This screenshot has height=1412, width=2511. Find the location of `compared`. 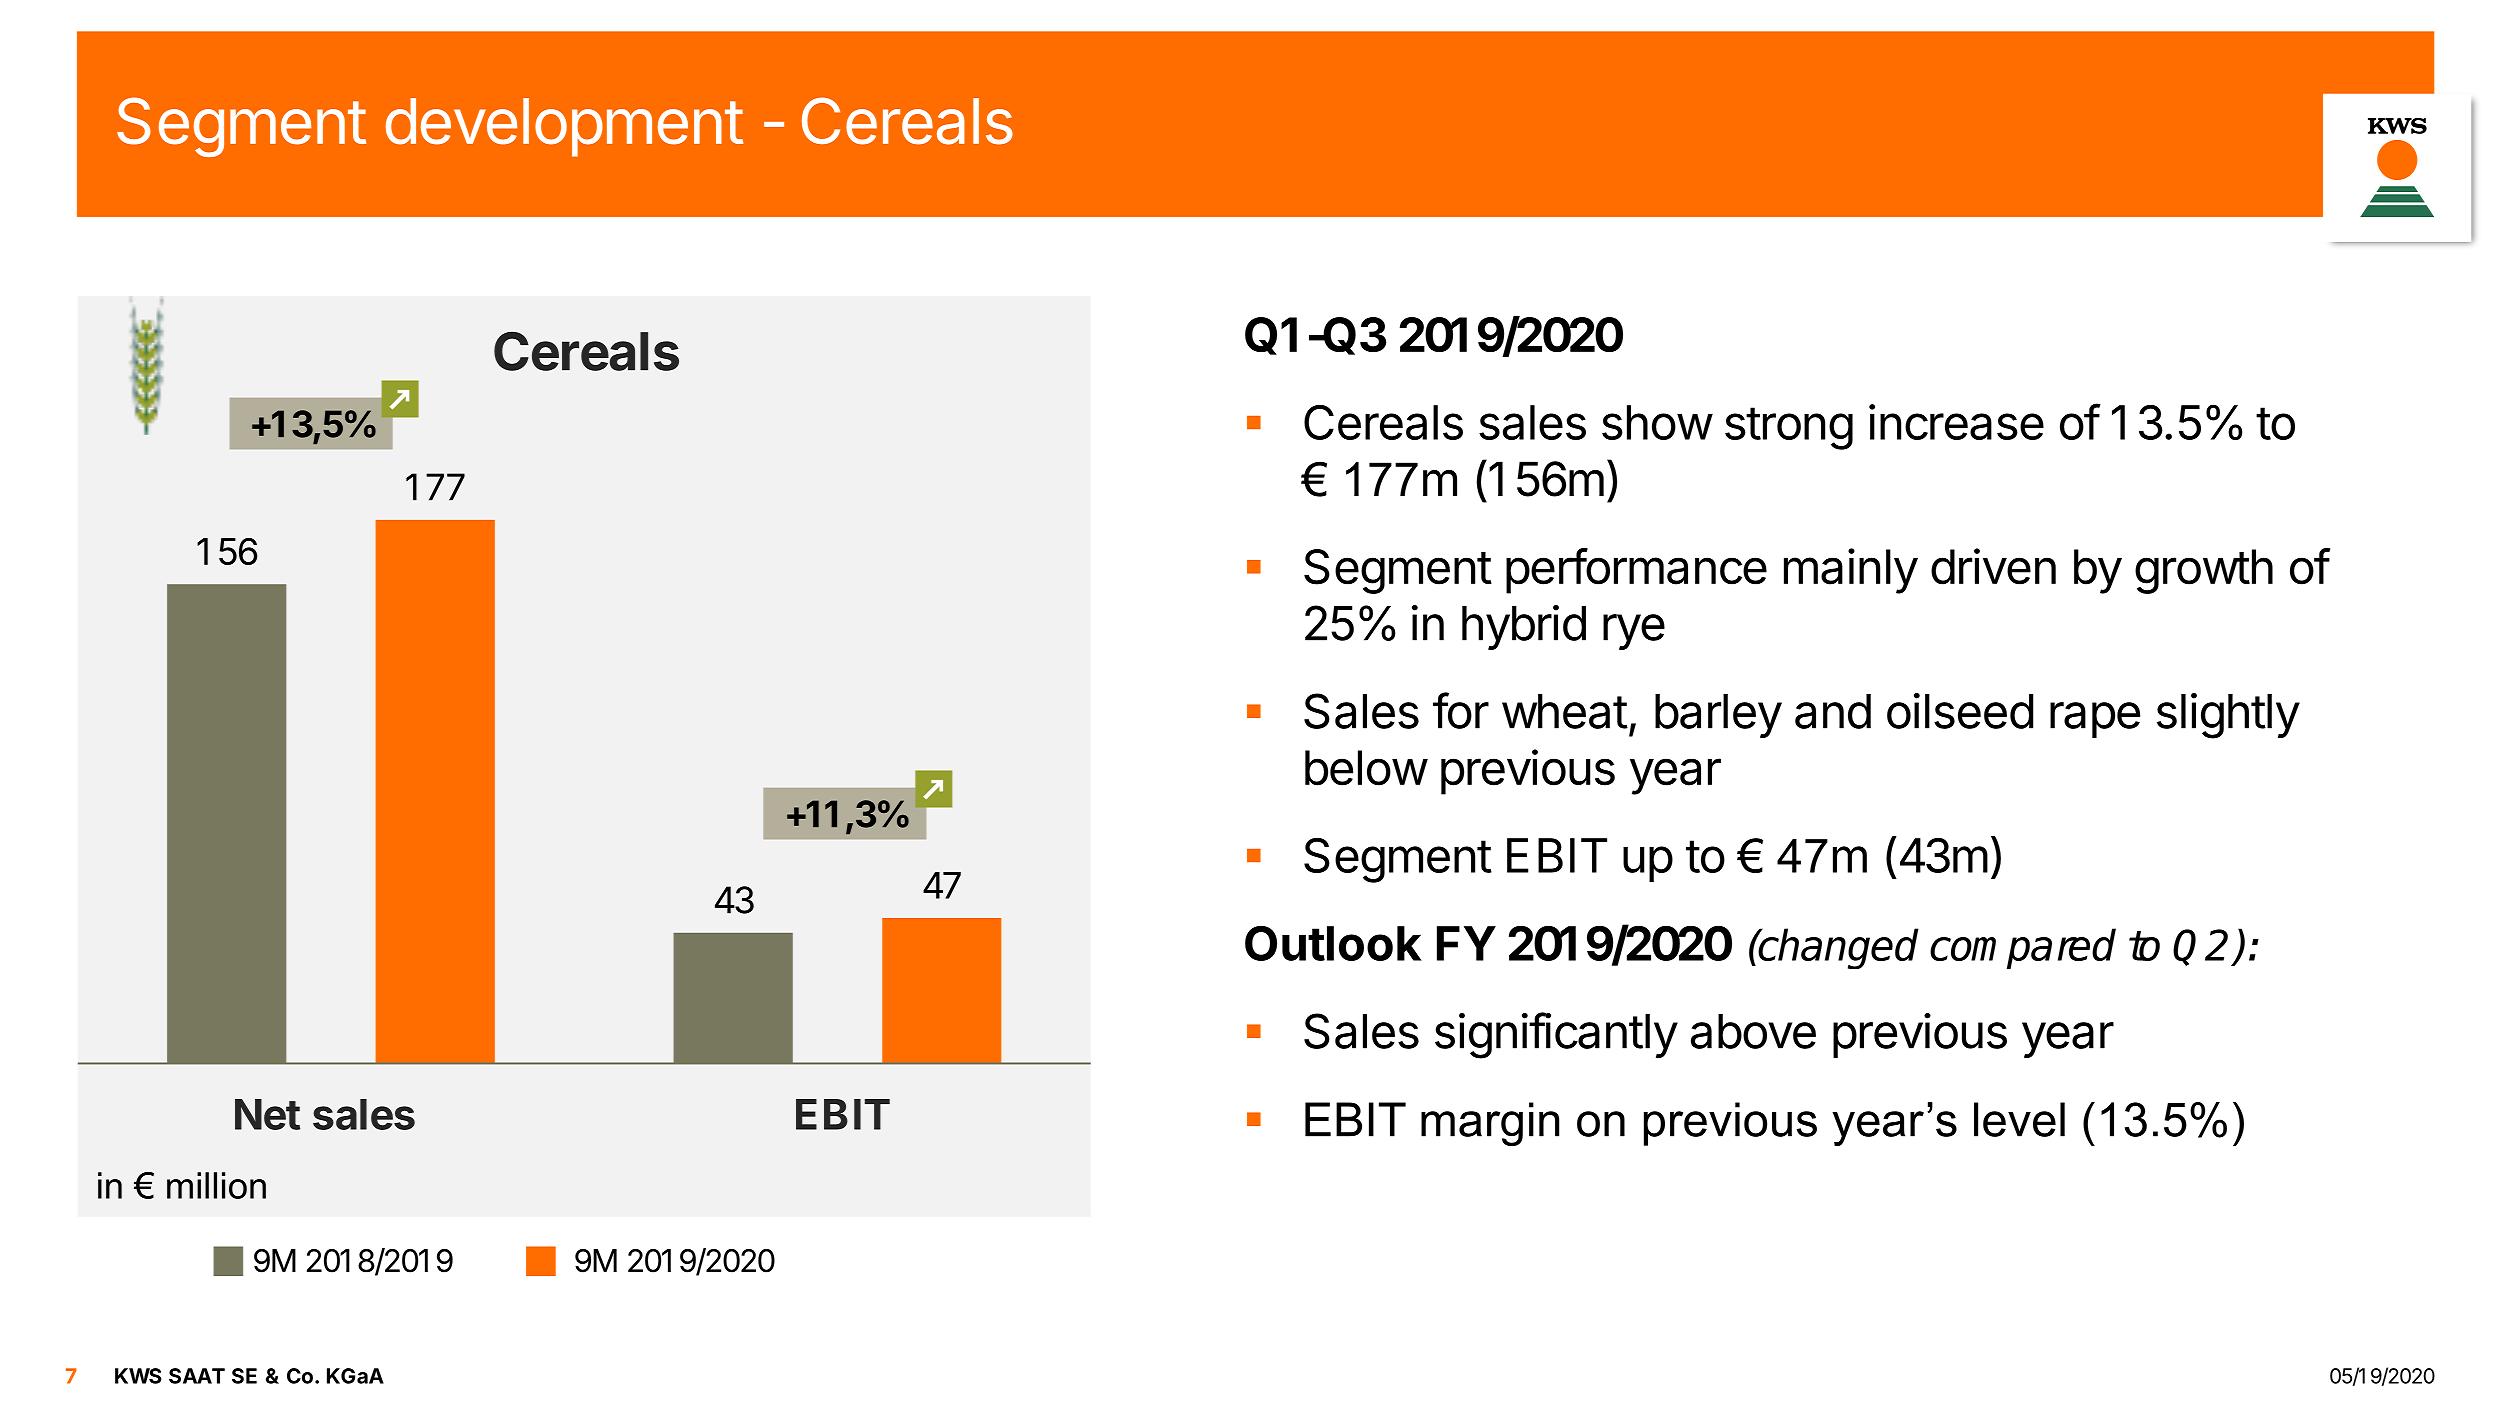

compared is located at coordinates (2023, 948).
